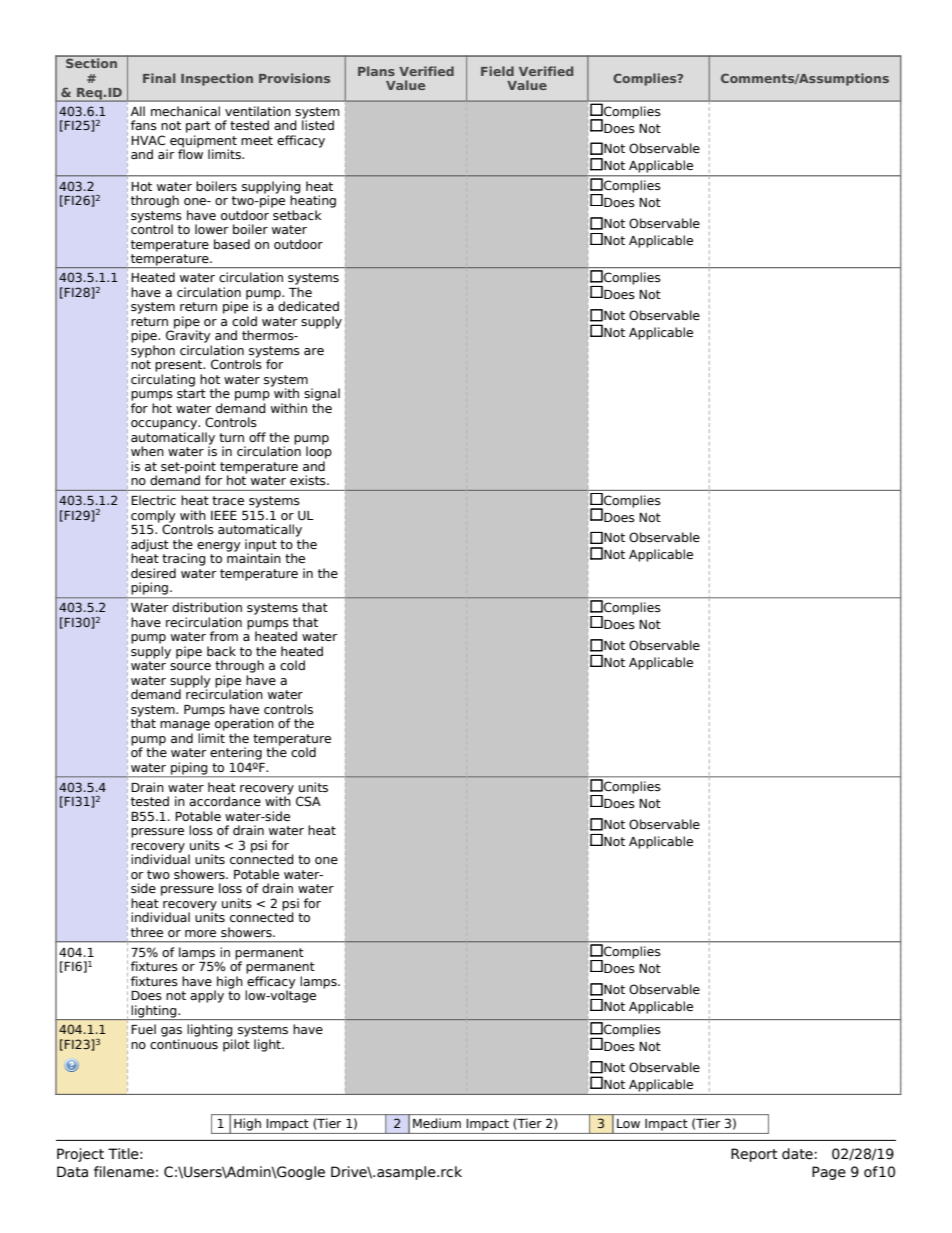  I want to click on Project, so click(80, 1155).
